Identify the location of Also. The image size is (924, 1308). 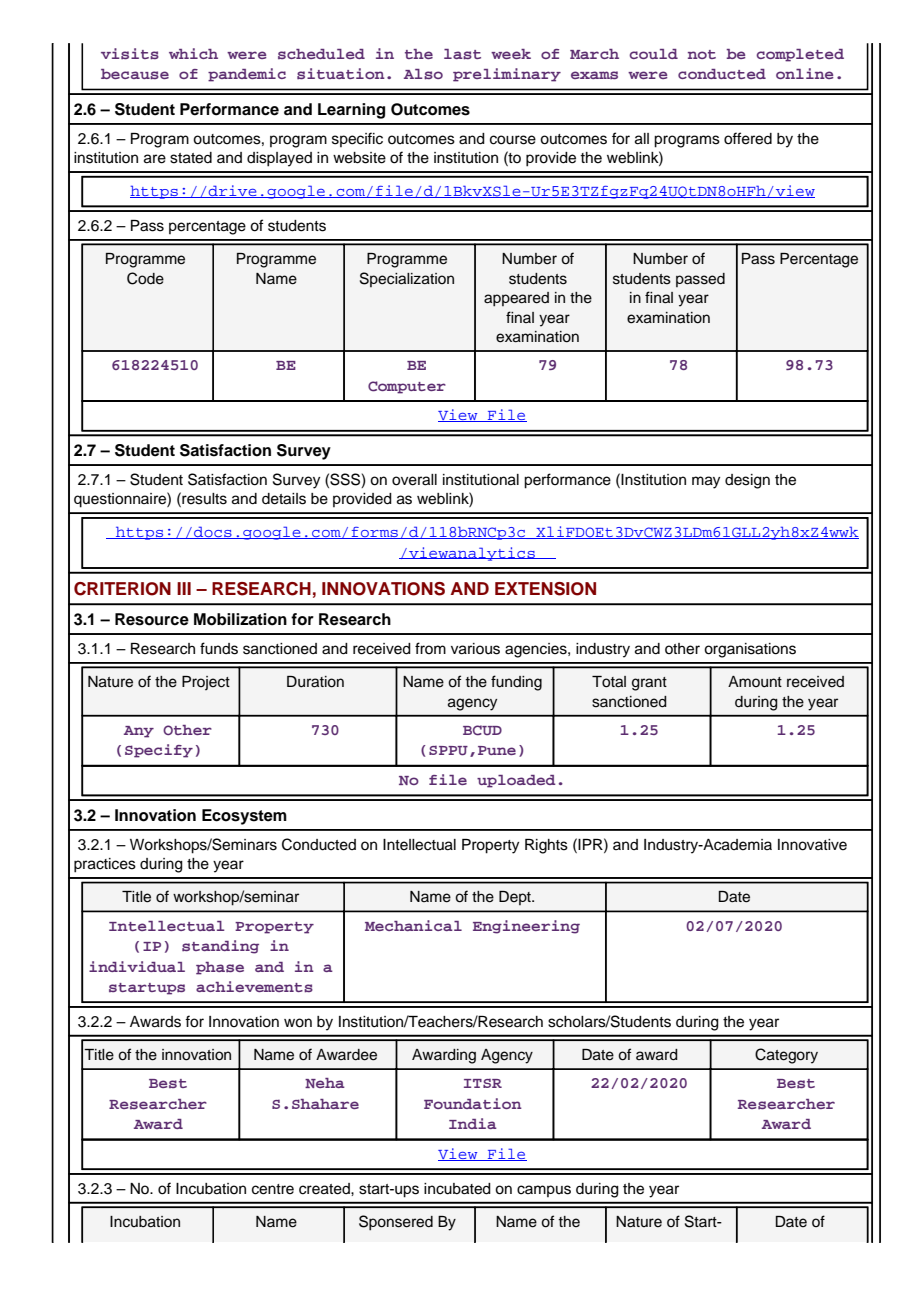
(423, 74).
